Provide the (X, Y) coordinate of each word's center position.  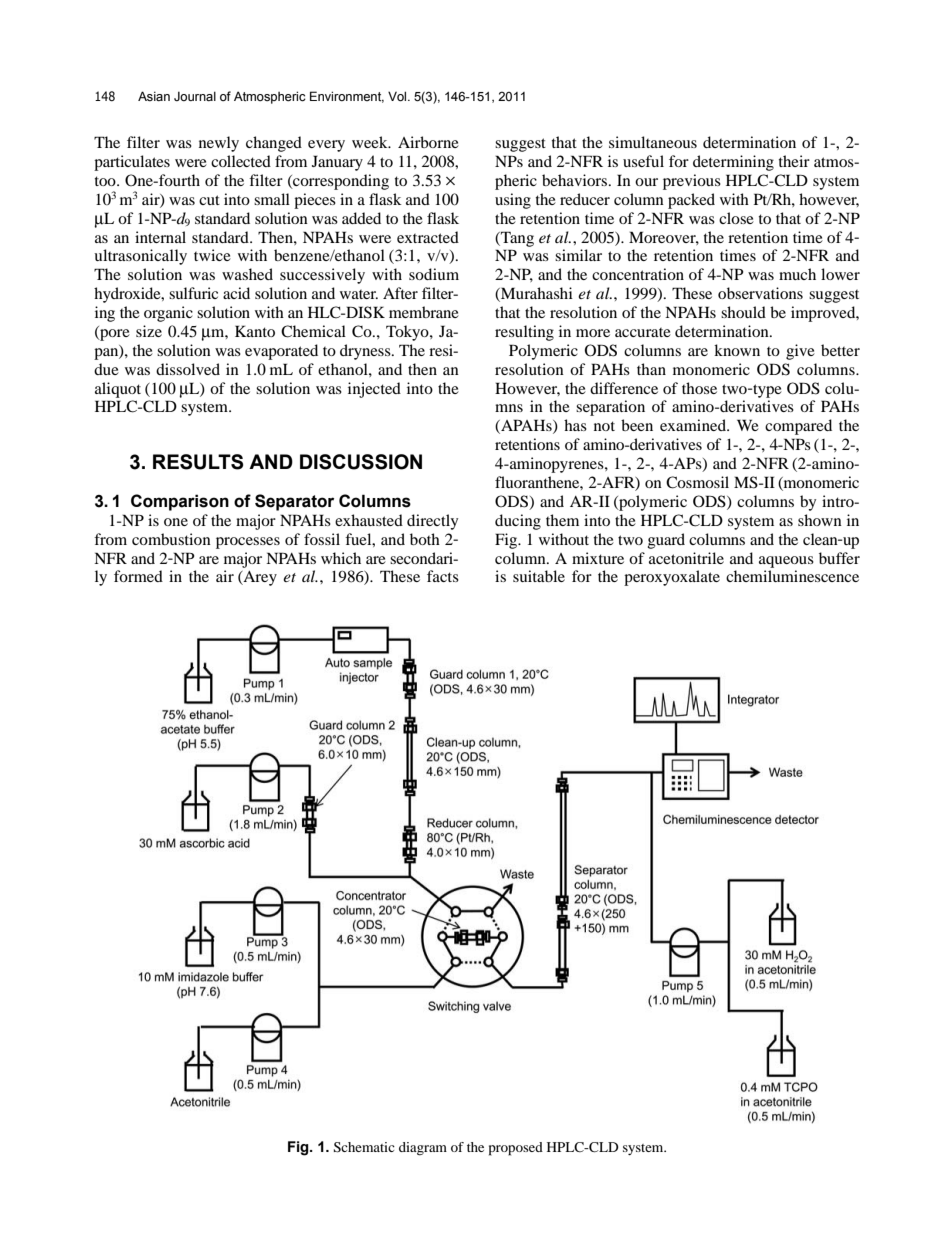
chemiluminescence (792, 576)
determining (733, 163)
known (737, 350)
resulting (524, 333)
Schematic (364, 1147)
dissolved (188, 369)
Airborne (428, 142)
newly (219, 144)
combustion (171, 539)
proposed (516, 1149)
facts (443, 576)
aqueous (786, 562)
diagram (423, 1149)
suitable (539, 576)
